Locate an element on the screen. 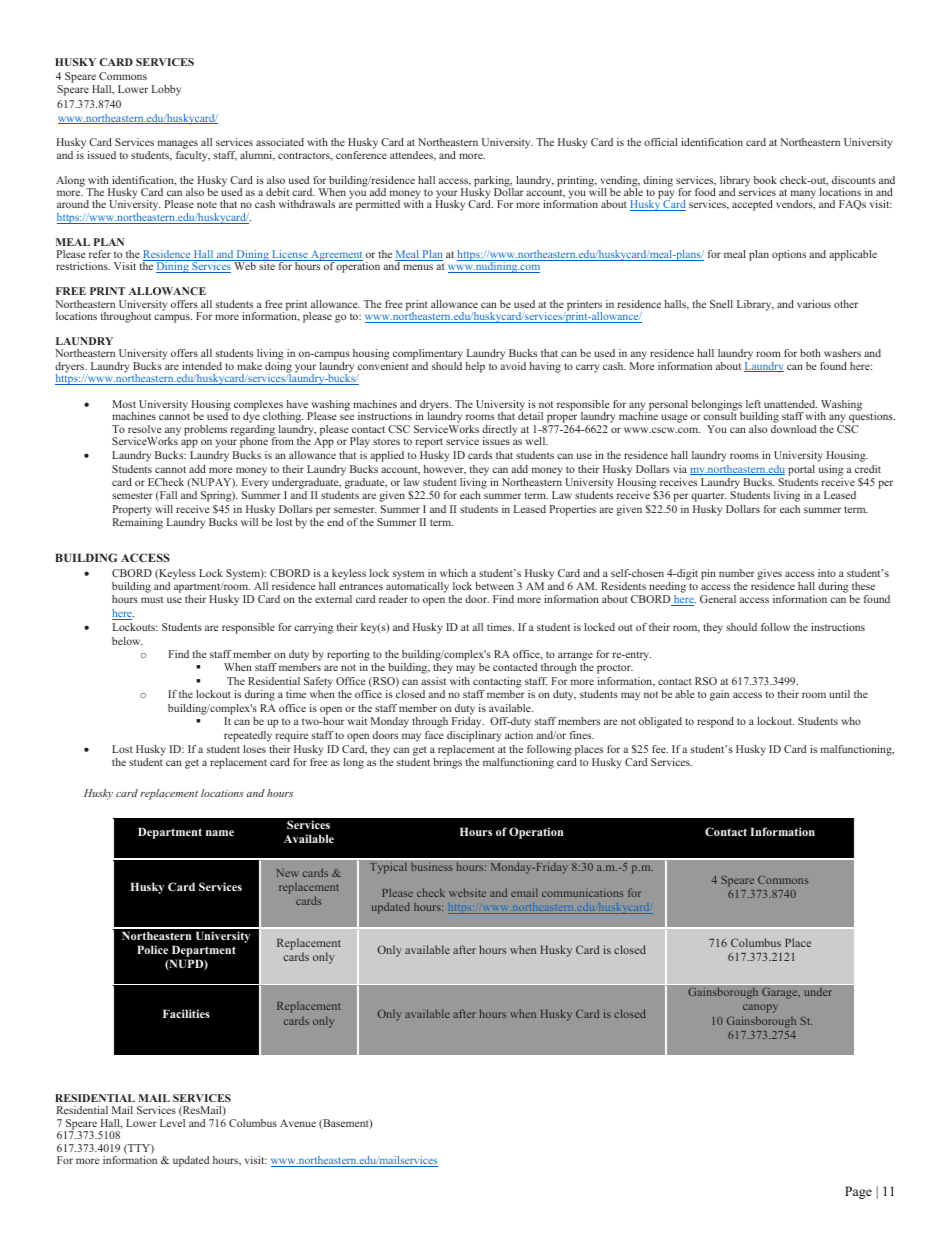 The height and width of the screenshot is (1233, 952). conference is located at coordinates (361, 155).
